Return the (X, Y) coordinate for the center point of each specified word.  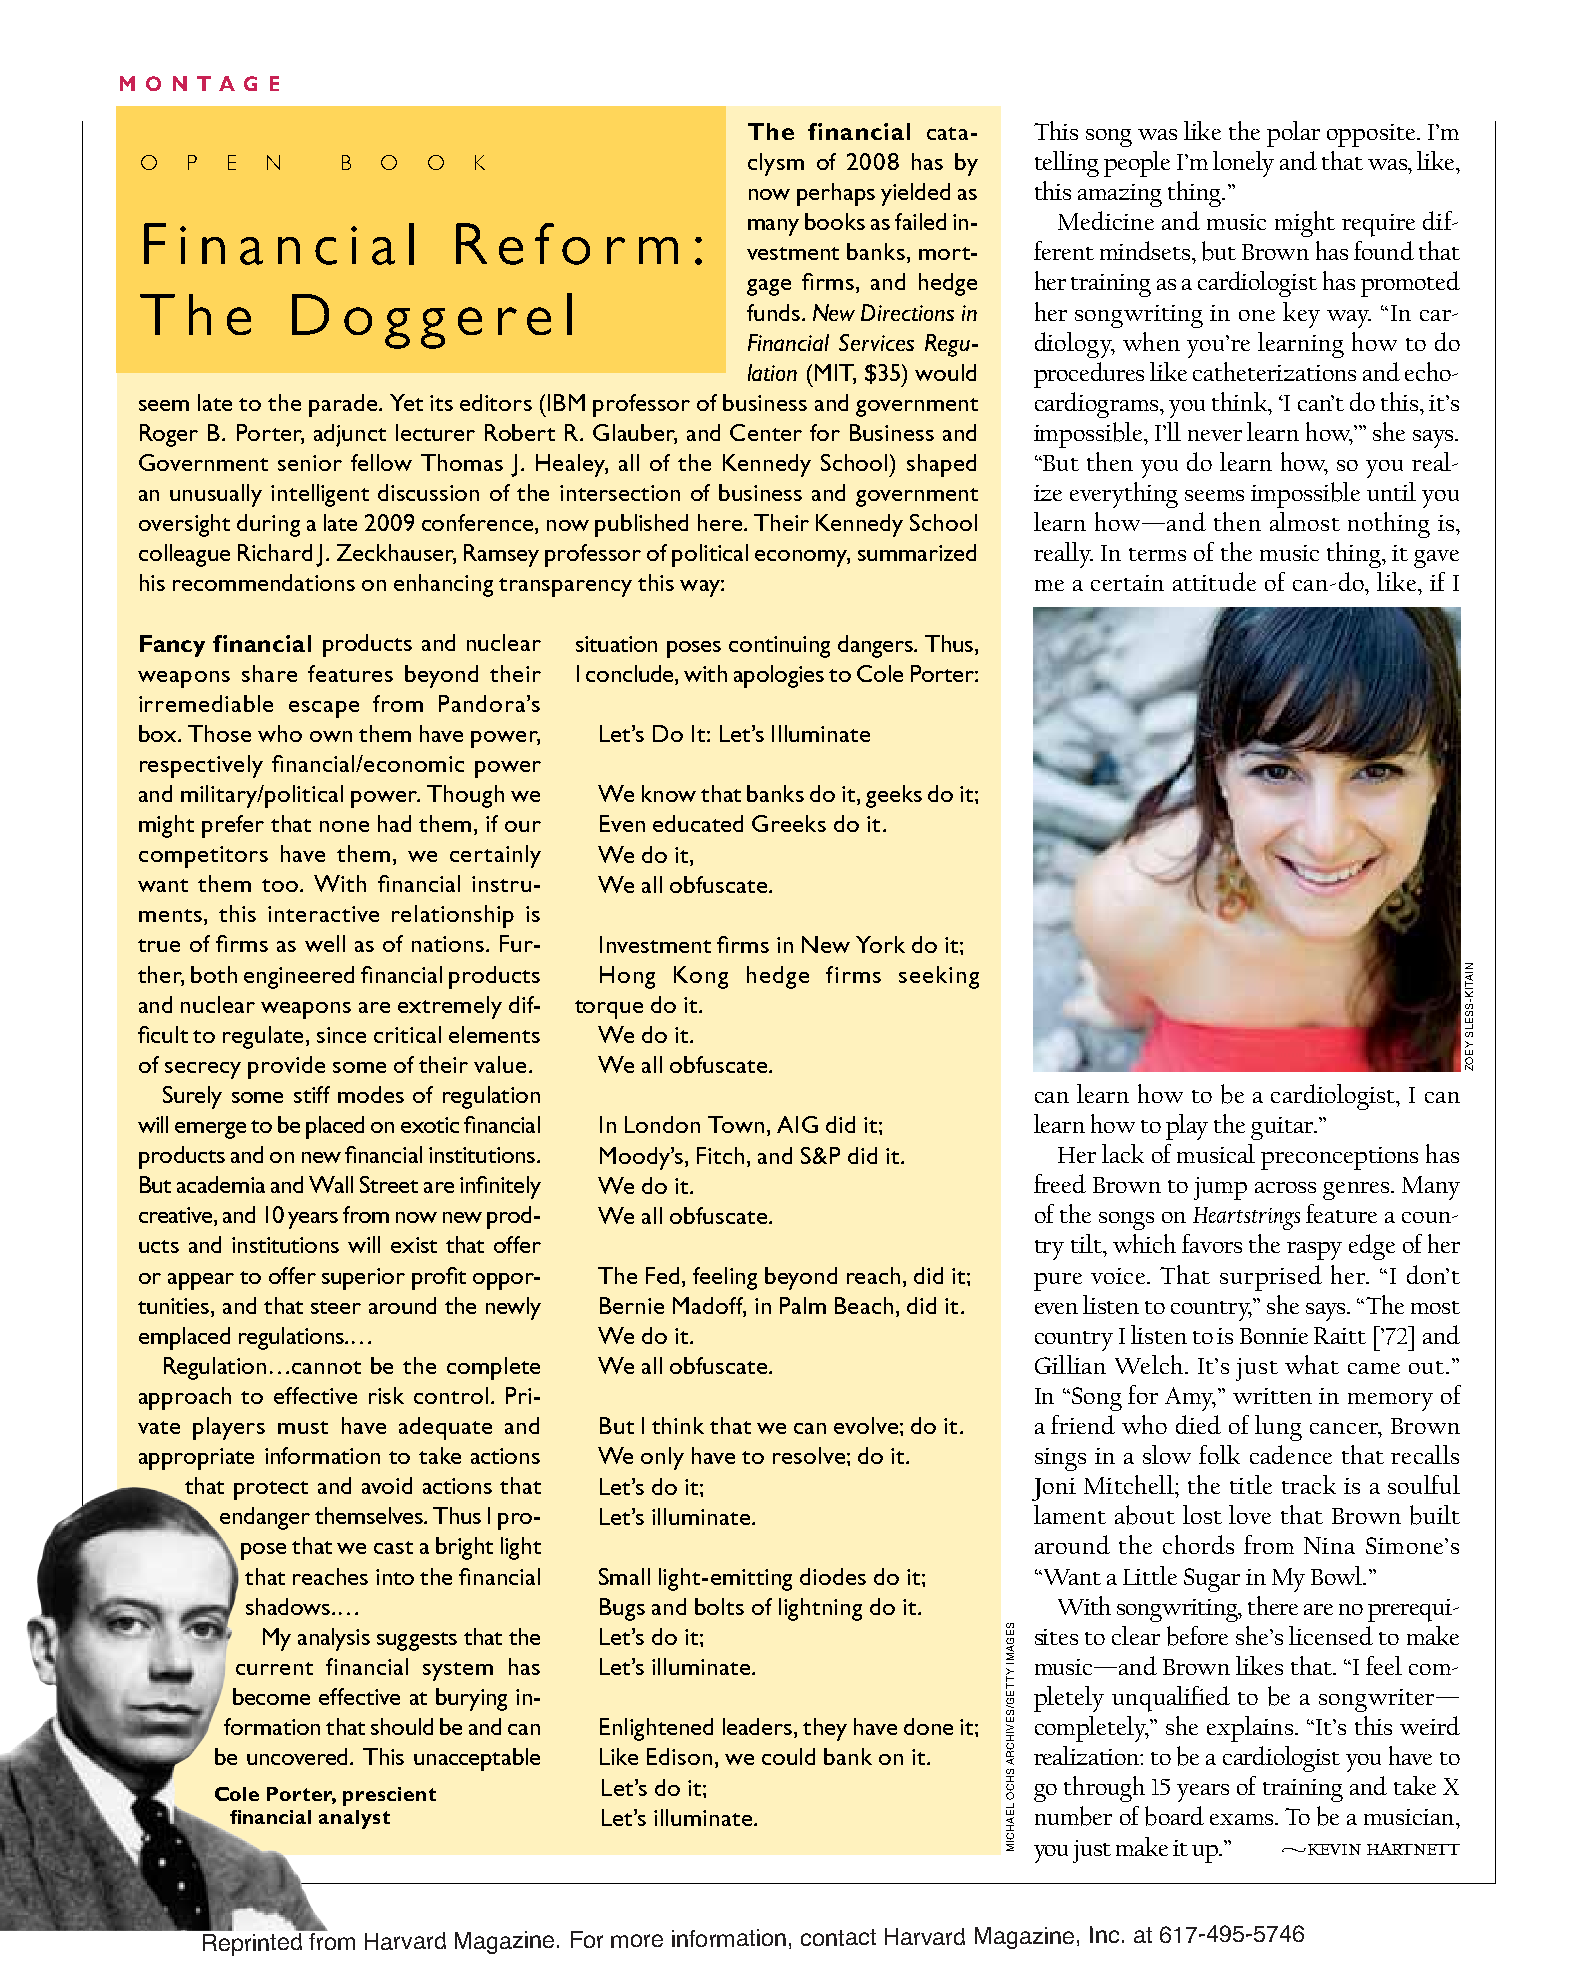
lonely (1243, 164)
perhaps (836, 194)
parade (343, 405)
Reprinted (252, 1944)
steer (336, 1307)
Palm (803, 1305)
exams (1241, 1819)
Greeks (789, 823)
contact (838, 1937)
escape (324, 709)
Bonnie (1274, 1336)
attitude (1214, 581)
